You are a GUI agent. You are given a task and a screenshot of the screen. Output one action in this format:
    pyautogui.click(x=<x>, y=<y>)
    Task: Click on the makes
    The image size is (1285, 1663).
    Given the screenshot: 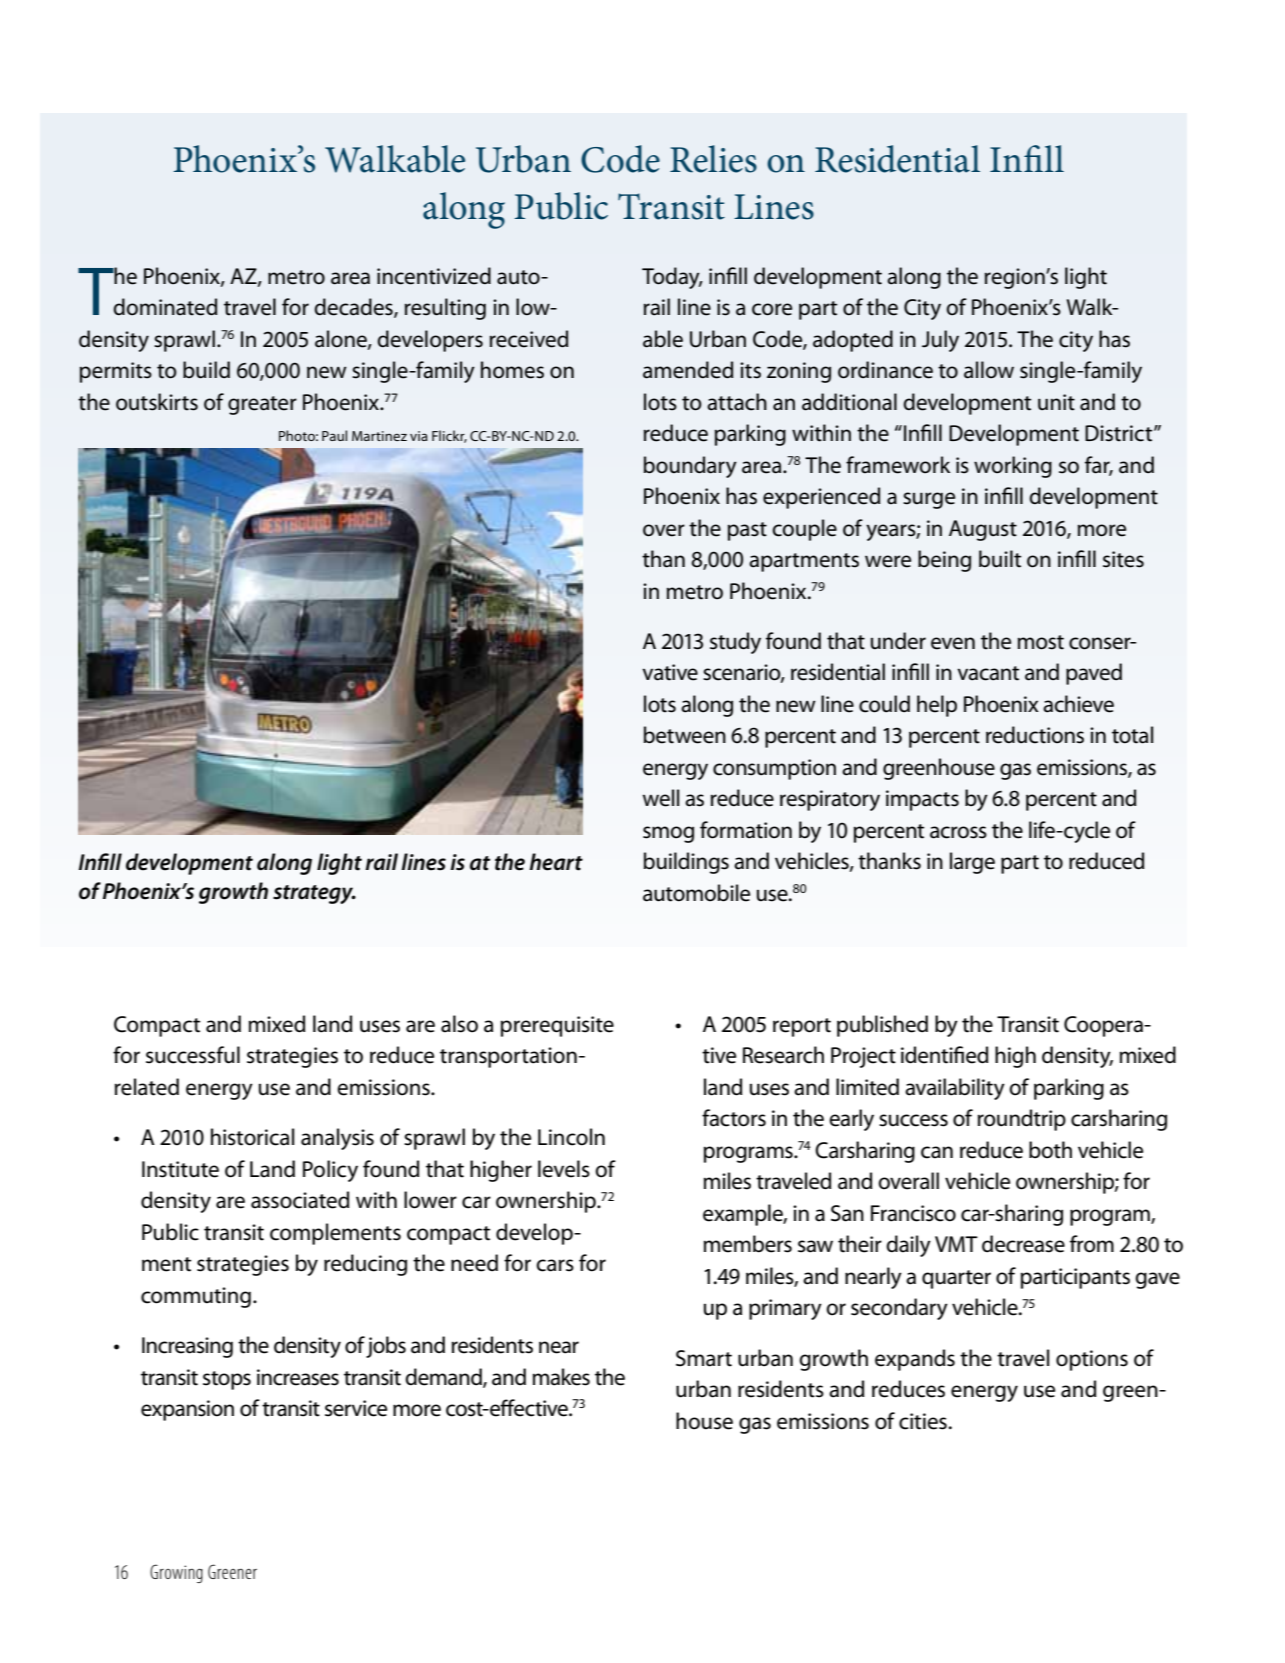 What is the action you would take?
    pyautogui.click(x=561, y=1377)
